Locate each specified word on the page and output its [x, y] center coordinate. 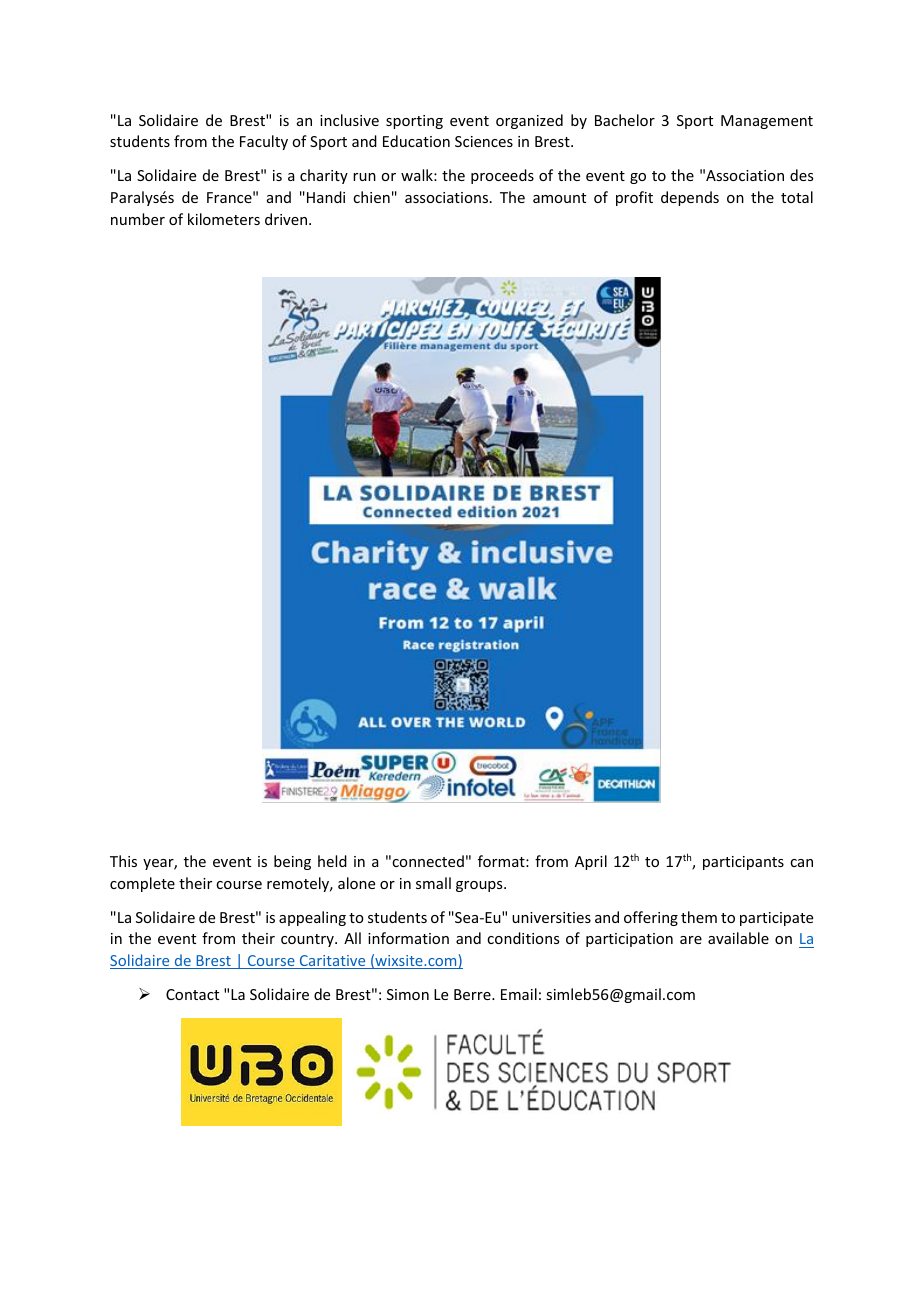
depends [690, 198]
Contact [192, 994]
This [123, 861]
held [332, 861]
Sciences [484, 141]
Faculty [264, 142]
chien [371, 197]
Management [767, 122]
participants [743, 863]
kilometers [224, 219]
